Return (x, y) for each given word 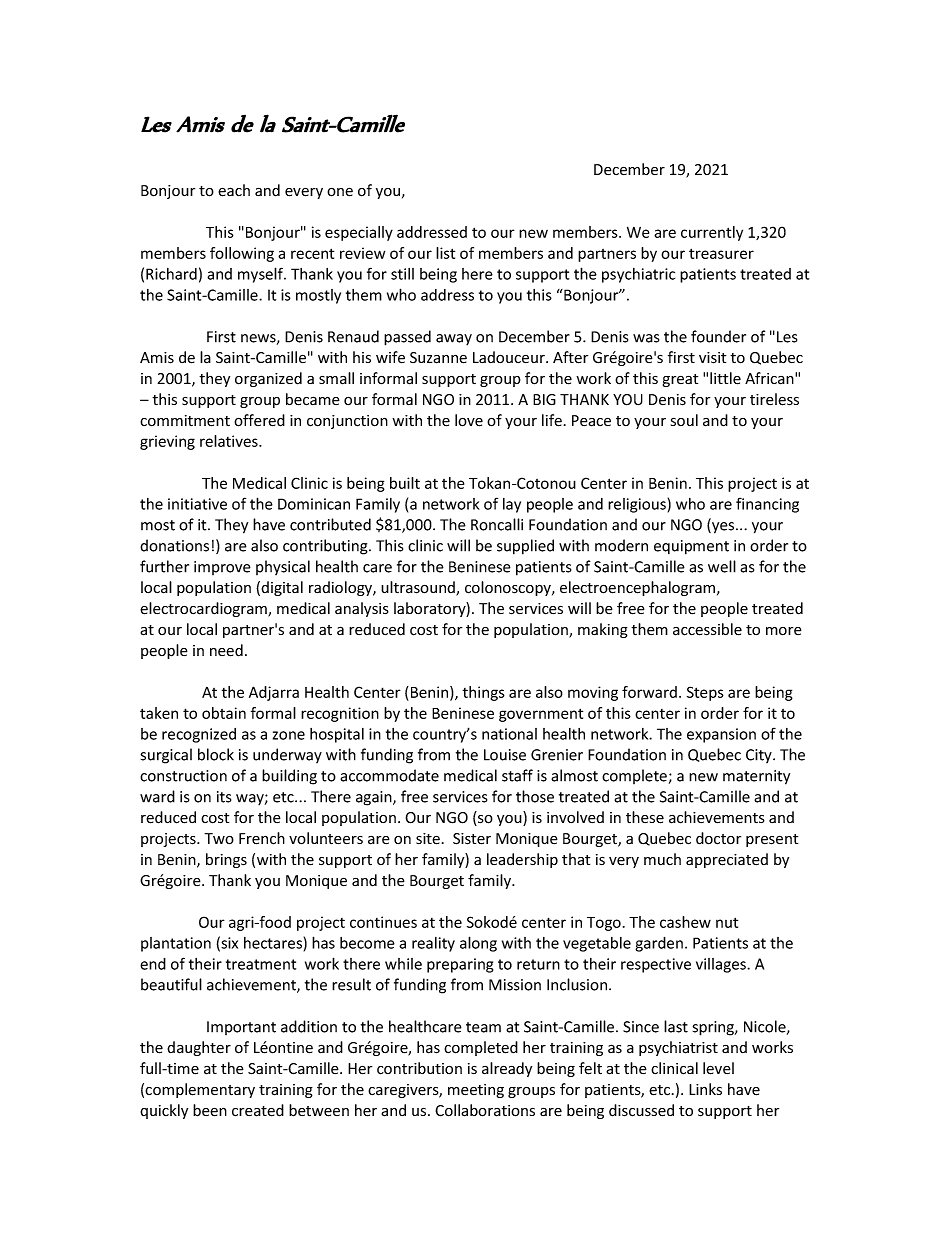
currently (712, 233)
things (484, 693)
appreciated (727, 860)
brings (226, 860)
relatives (230, 441)
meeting (476, 1091)
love (469, 420)
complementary (200, 1090)
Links (705, 1089)
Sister (472, 839)
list (445, 253)
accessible (707, 629)
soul (684, 420)
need (226, 650)
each (234, 190)
